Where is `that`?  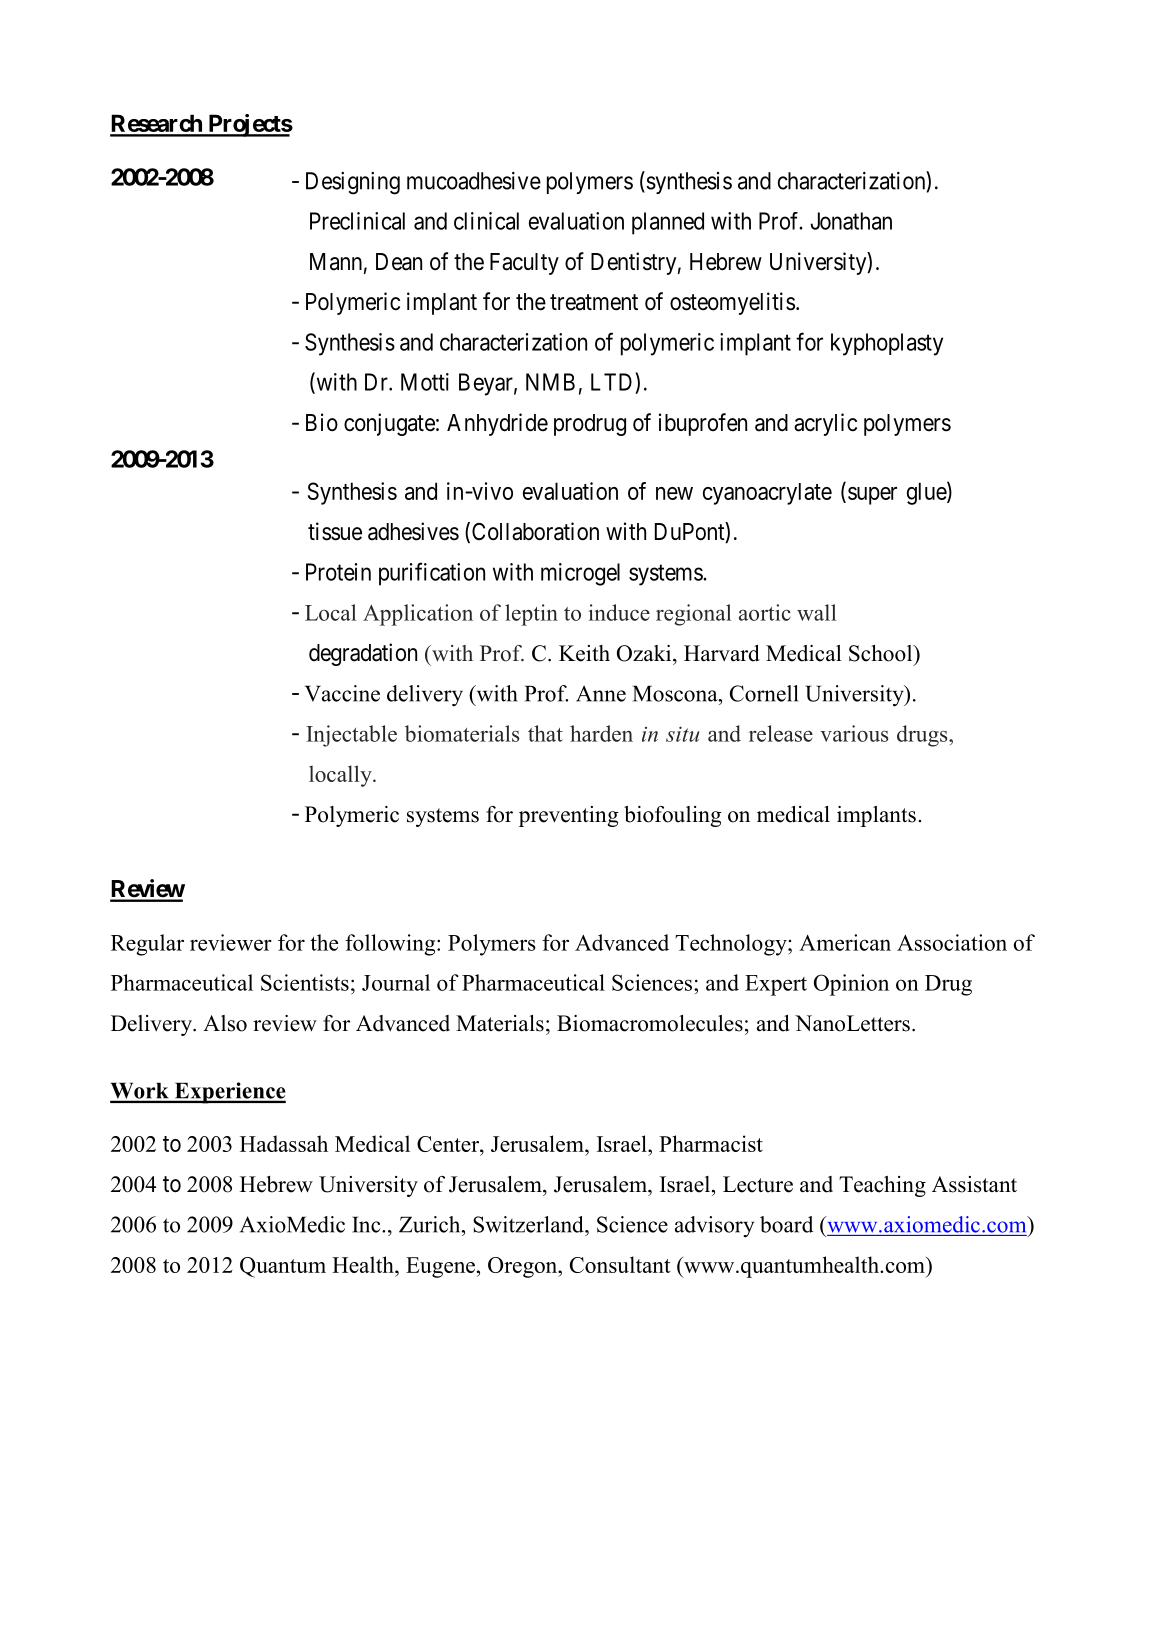
that is located at coordinates (545, 733).
